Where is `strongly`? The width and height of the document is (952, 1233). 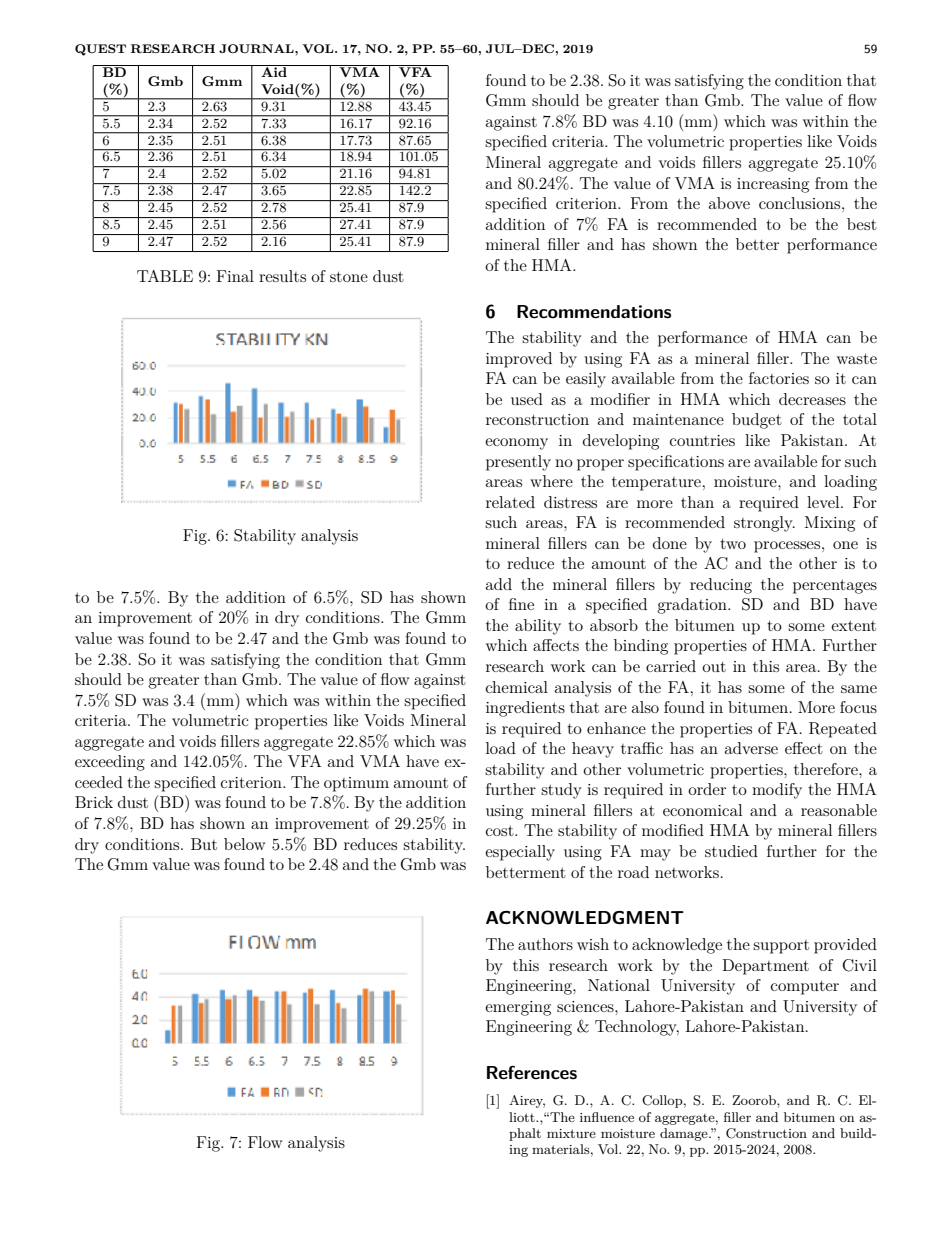 strongly is located at coordinates (764, 524).
